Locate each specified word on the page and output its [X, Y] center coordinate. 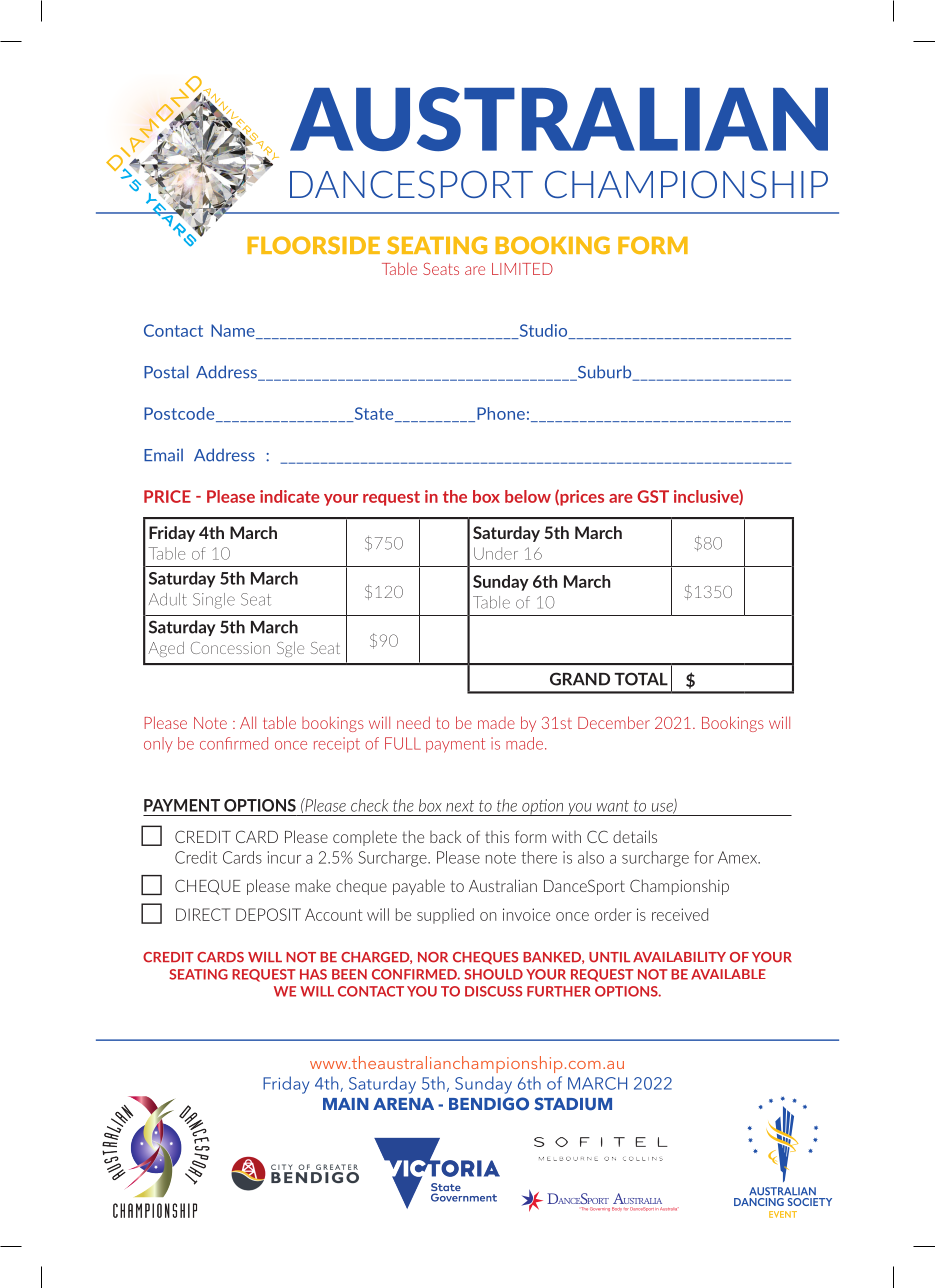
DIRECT [203, 914]
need [413, 722]
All [248, 722]
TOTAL [641, 679]
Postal [166, 372]
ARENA [403, 1104]
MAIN [346, 1104]
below [528, 496]
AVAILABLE [728, 974]
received [680, 914]
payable [419, 887]
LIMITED [522, 269]
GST [653, 496]
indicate [290, 496]
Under [496, 553]
